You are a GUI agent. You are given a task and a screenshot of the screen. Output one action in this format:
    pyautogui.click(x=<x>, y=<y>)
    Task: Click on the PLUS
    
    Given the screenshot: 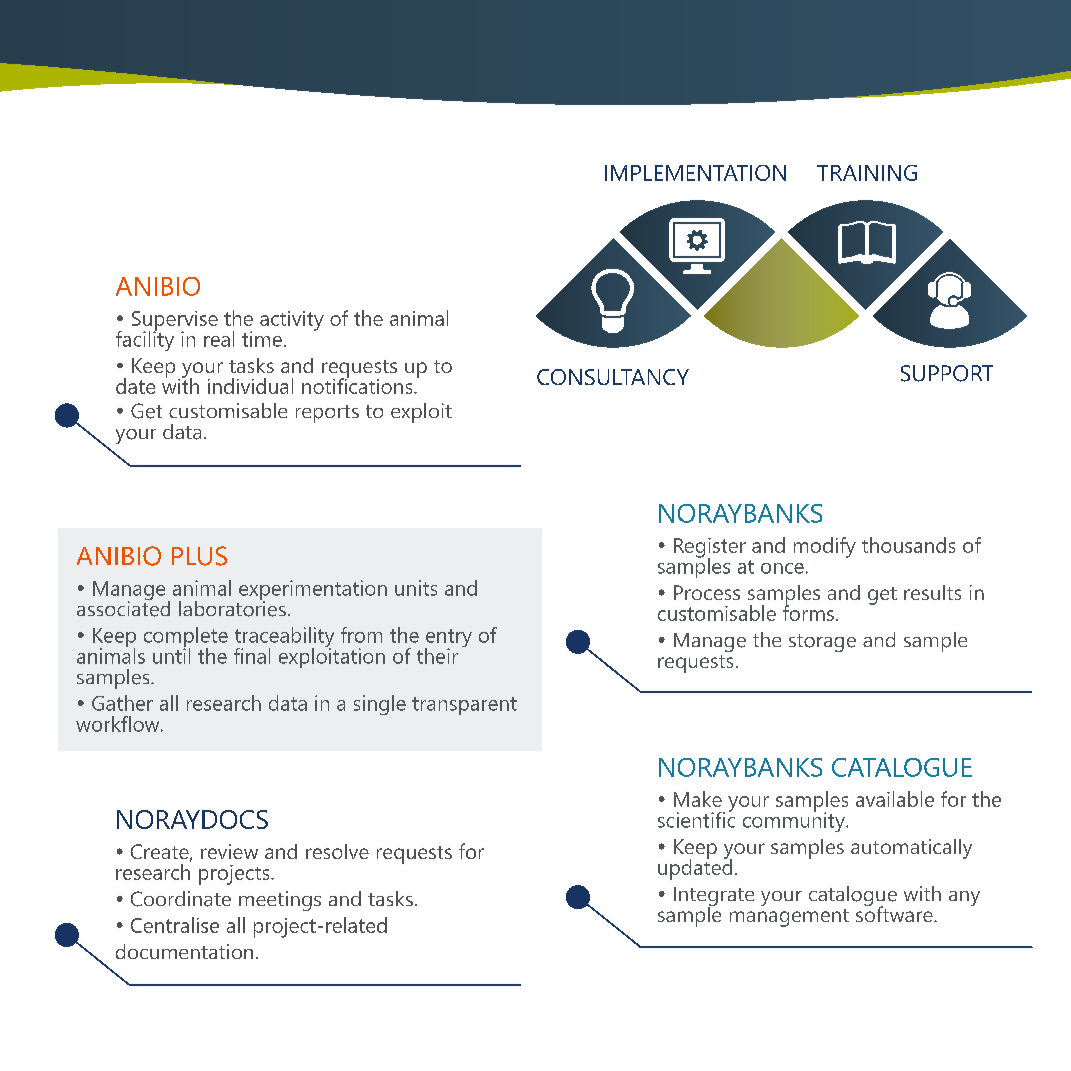 What is the action you would take?
    pyautogui.click(x=199, y=556)
